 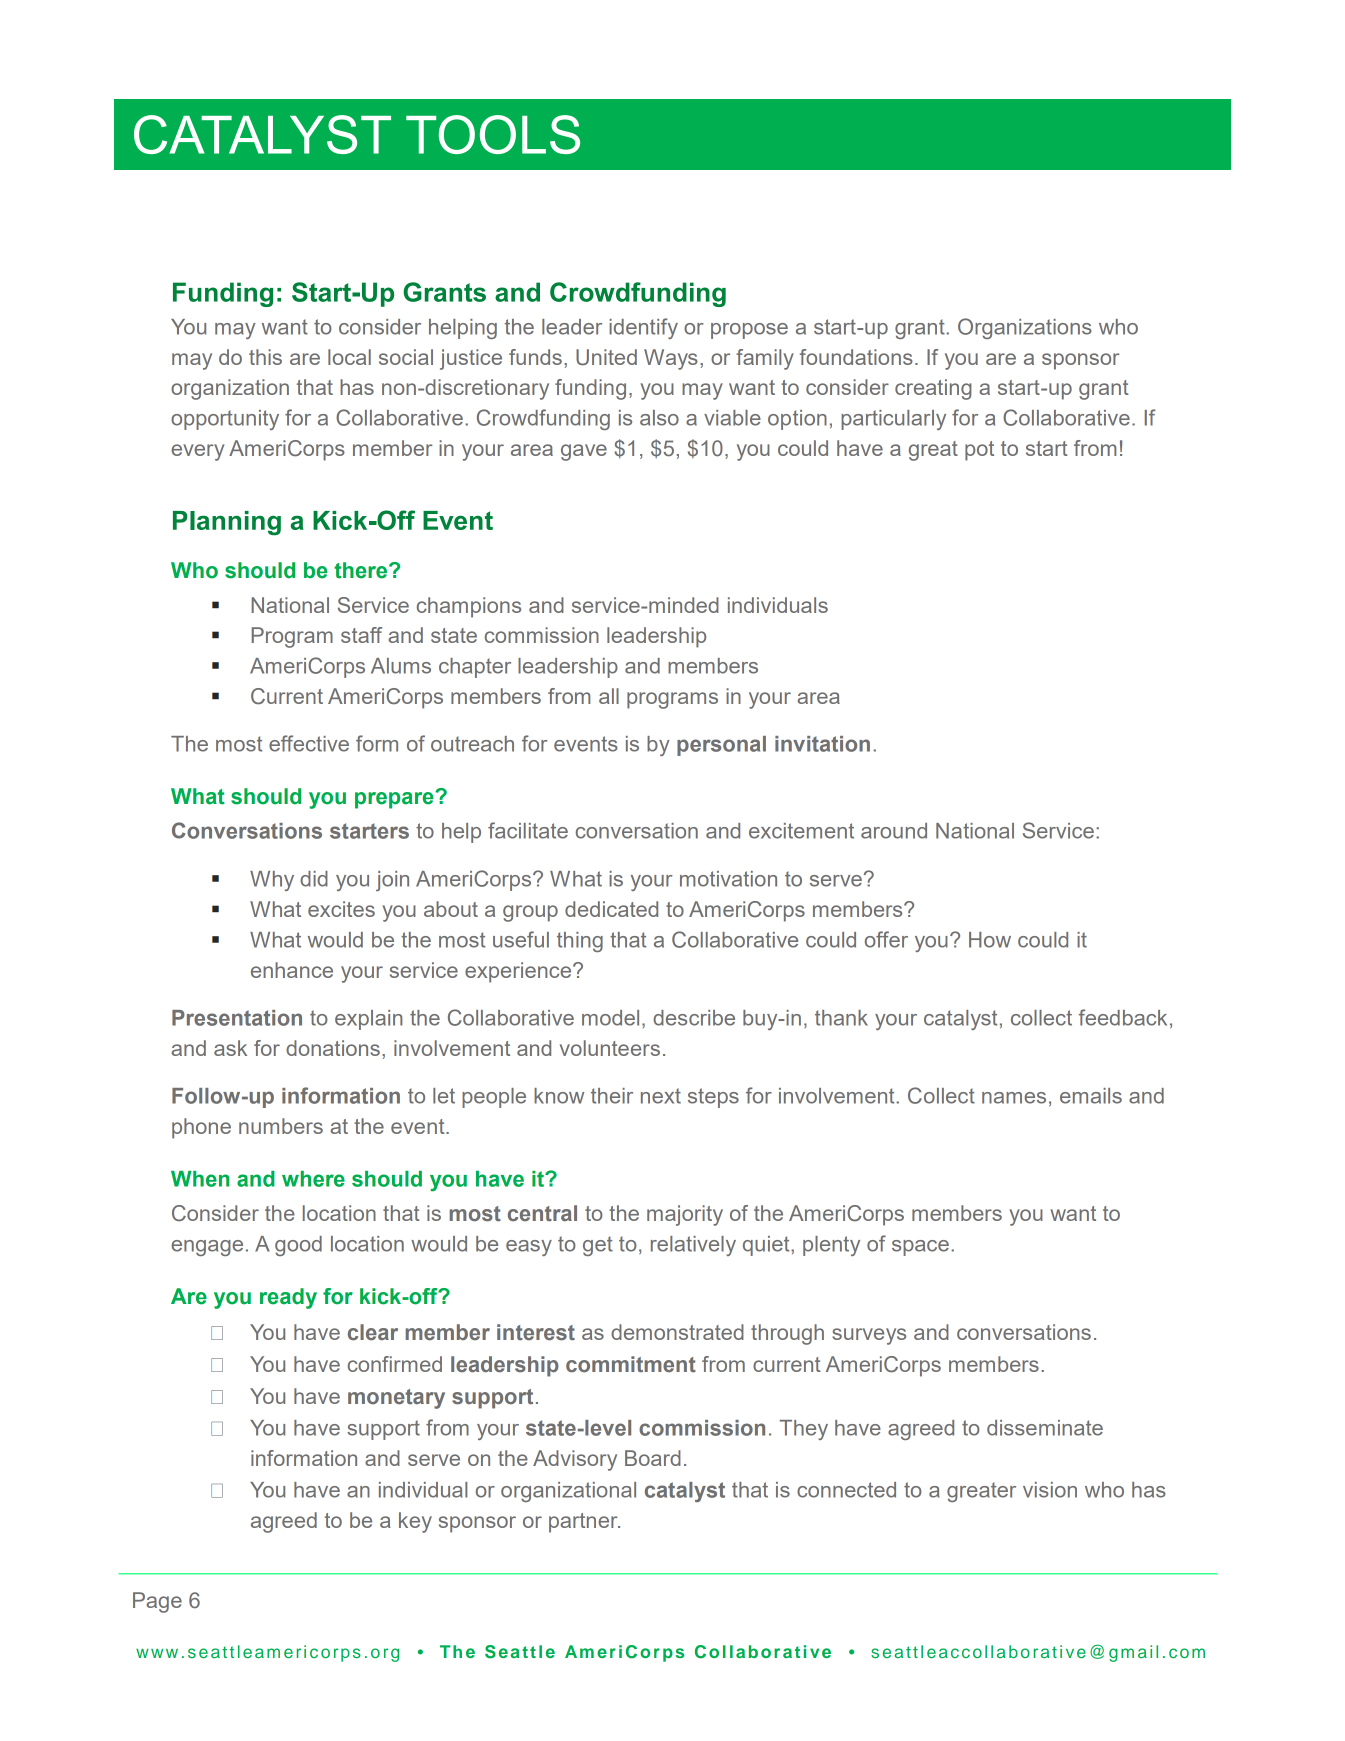 What do you see at coordinates (1014, 1098) in the image?
I see `names` at bounding box center [1014, 1098].
